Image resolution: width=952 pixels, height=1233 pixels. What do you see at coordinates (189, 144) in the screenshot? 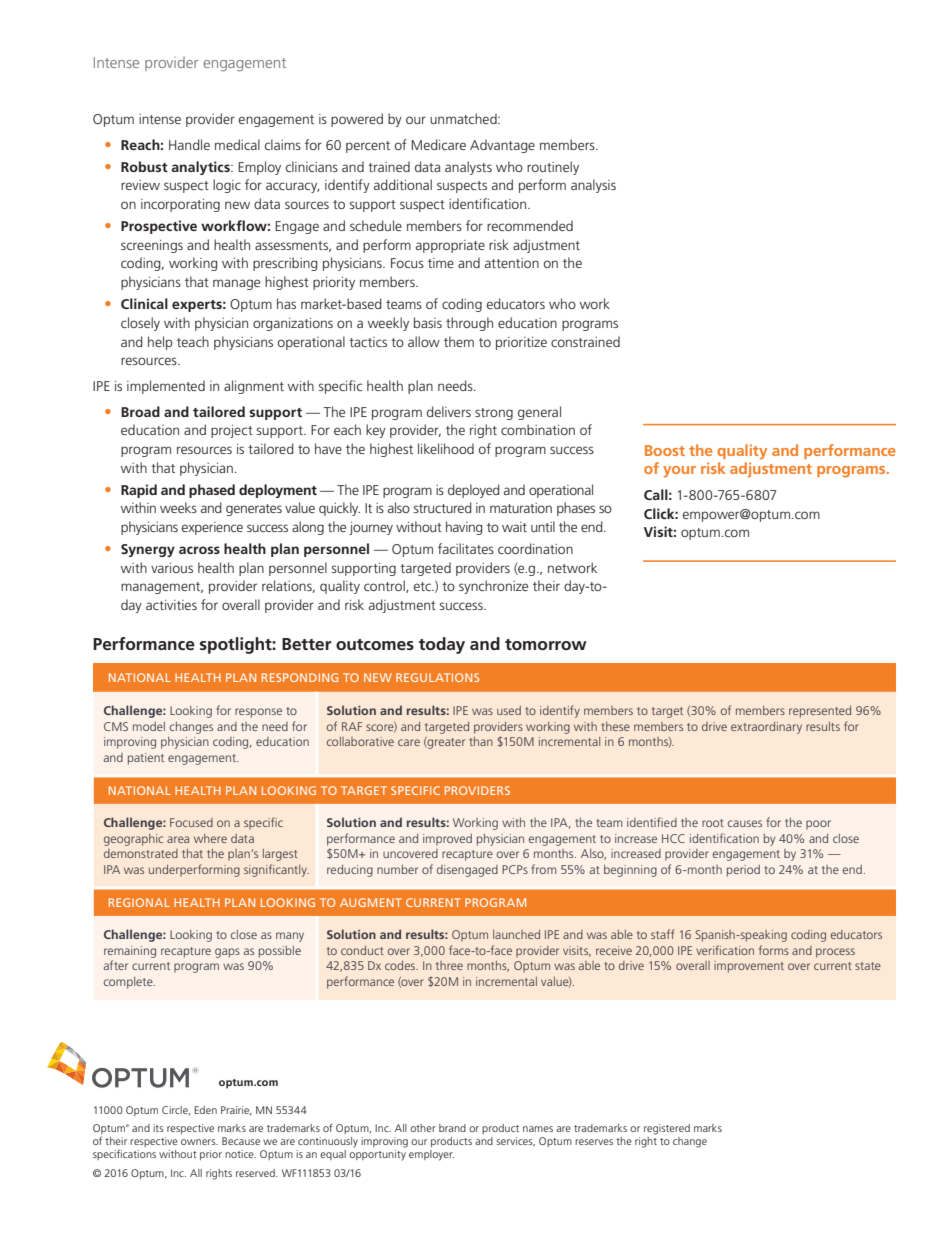
I see `Handle` at bounding box center [189, 144].
